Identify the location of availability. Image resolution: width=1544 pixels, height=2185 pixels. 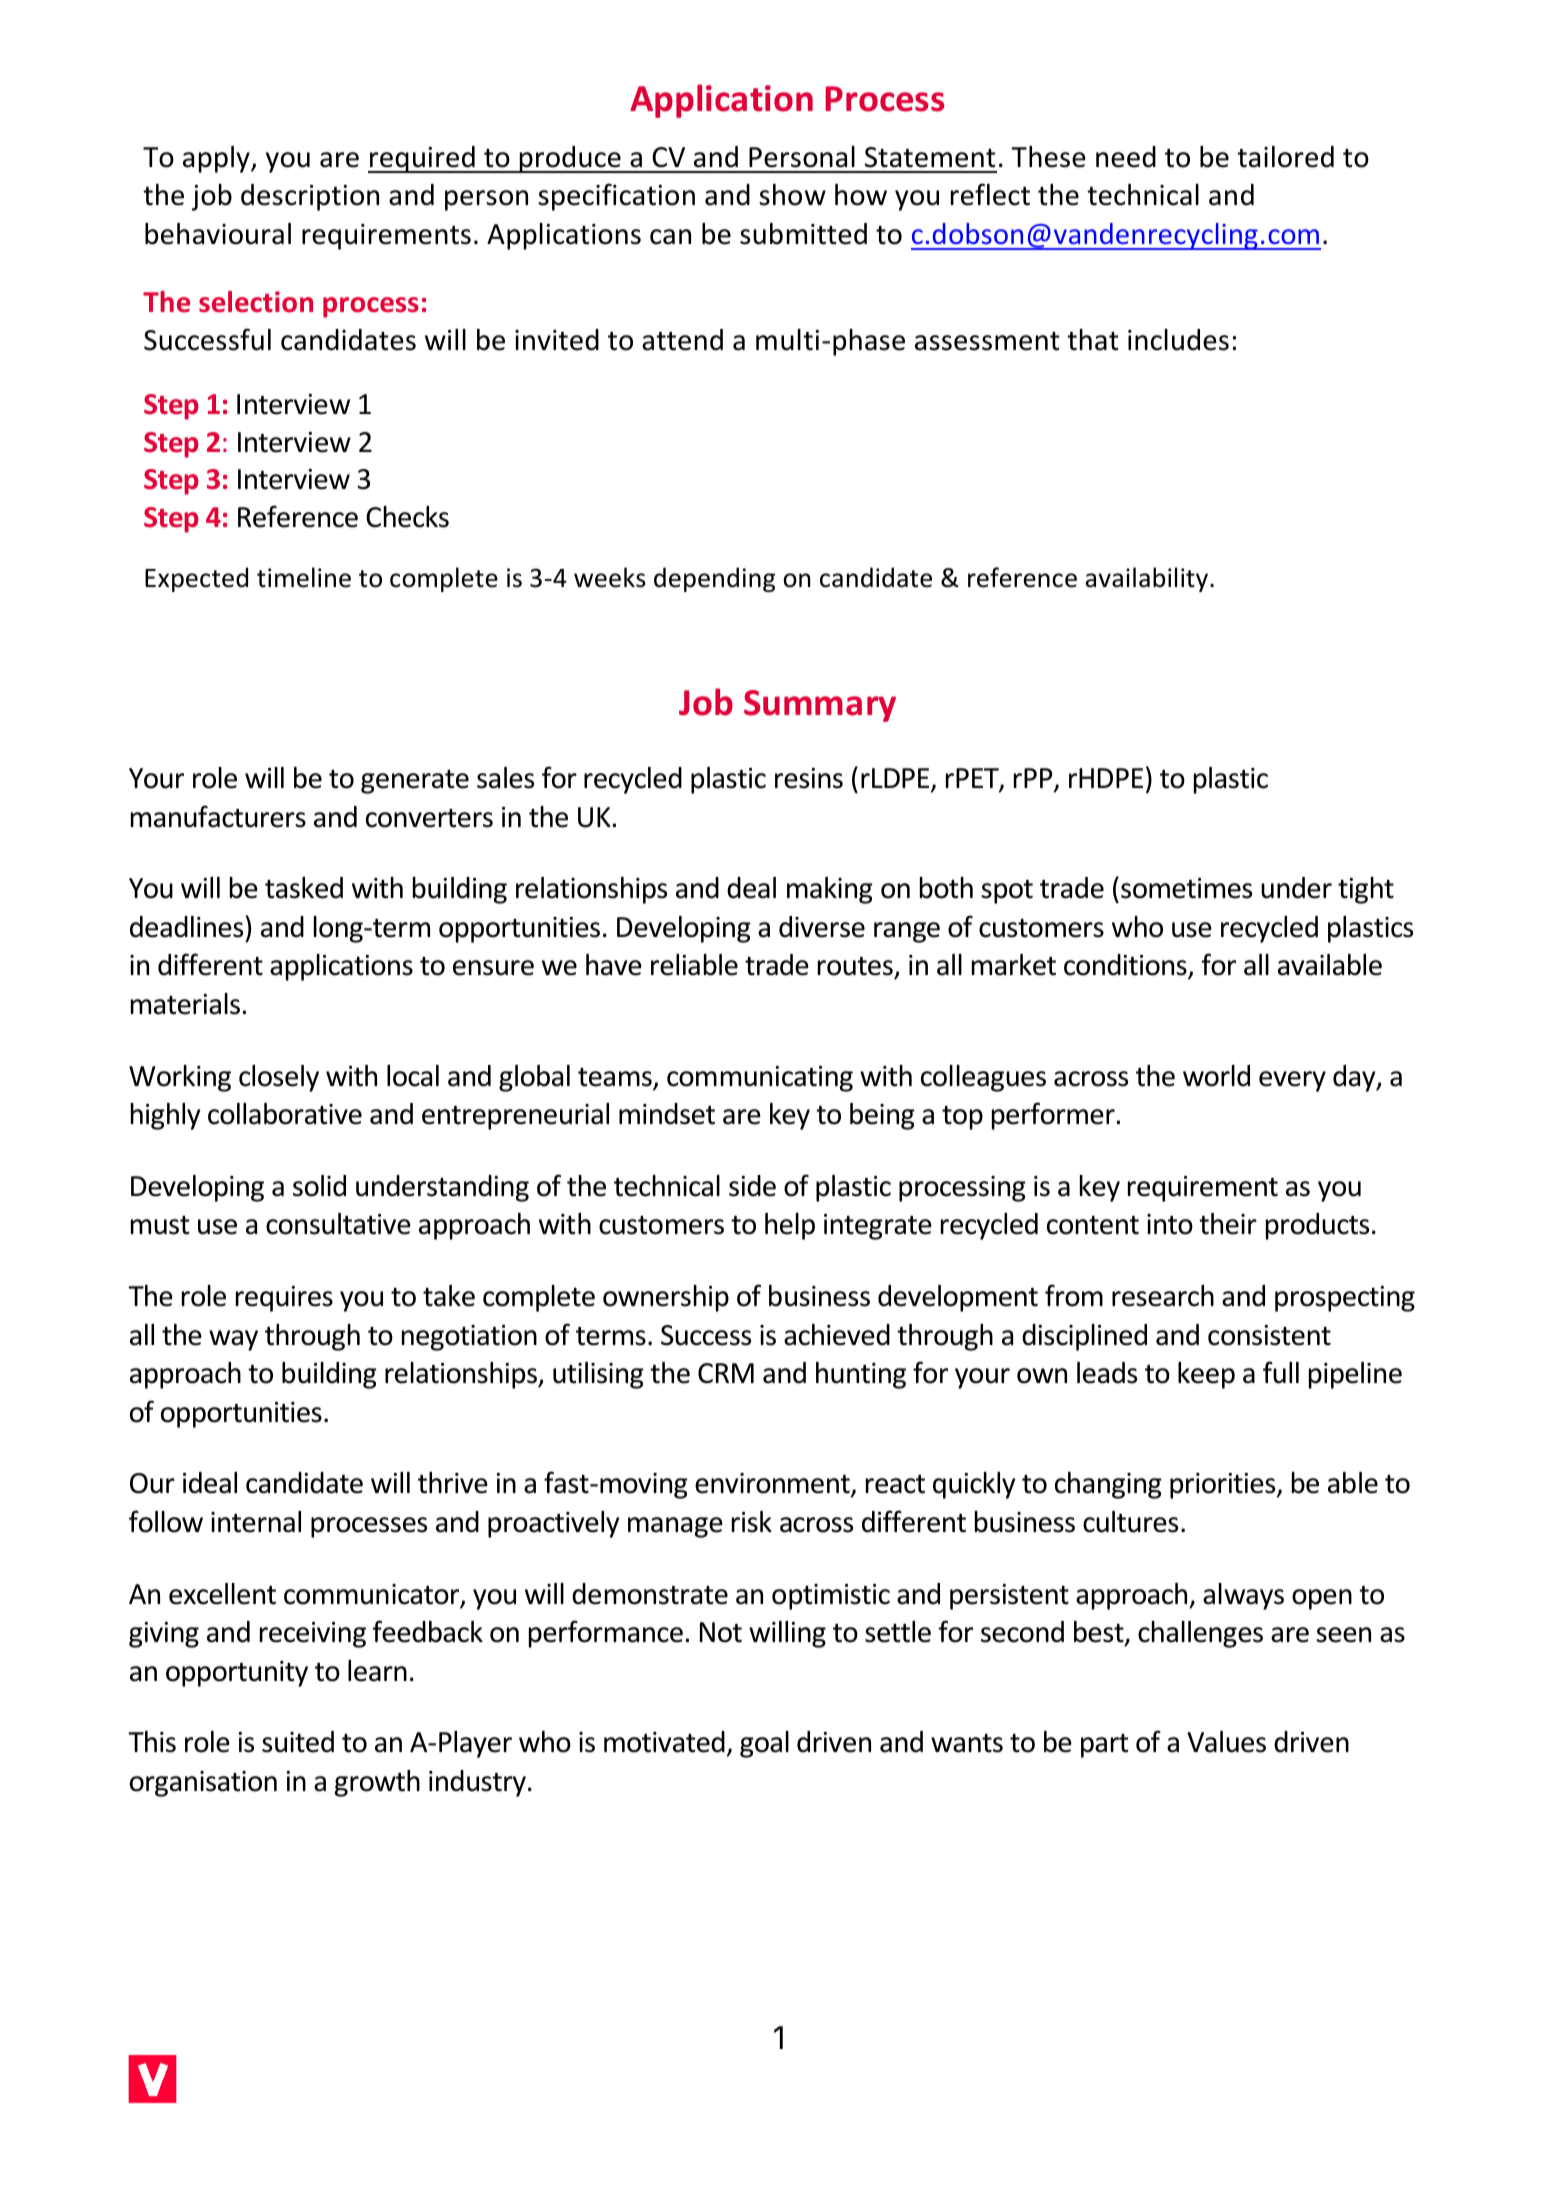
(1148, 579).
